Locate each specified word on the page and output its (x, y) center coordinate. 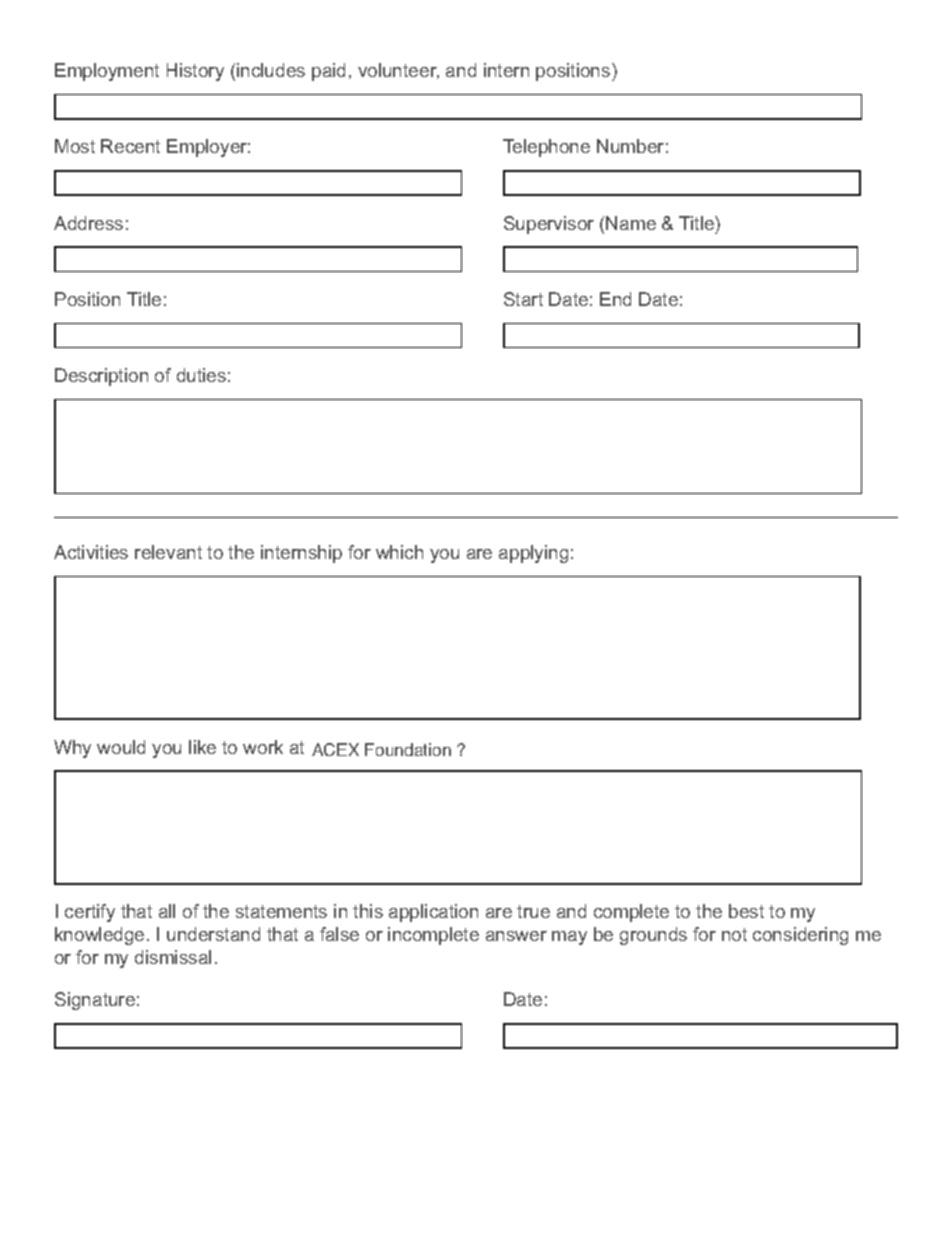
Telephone (546, 148)
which (399, 552)
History (195, 72)
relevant (168, 552)
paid (328, 72)
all (167, 911)
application (433, 913)
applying (533, 554)
